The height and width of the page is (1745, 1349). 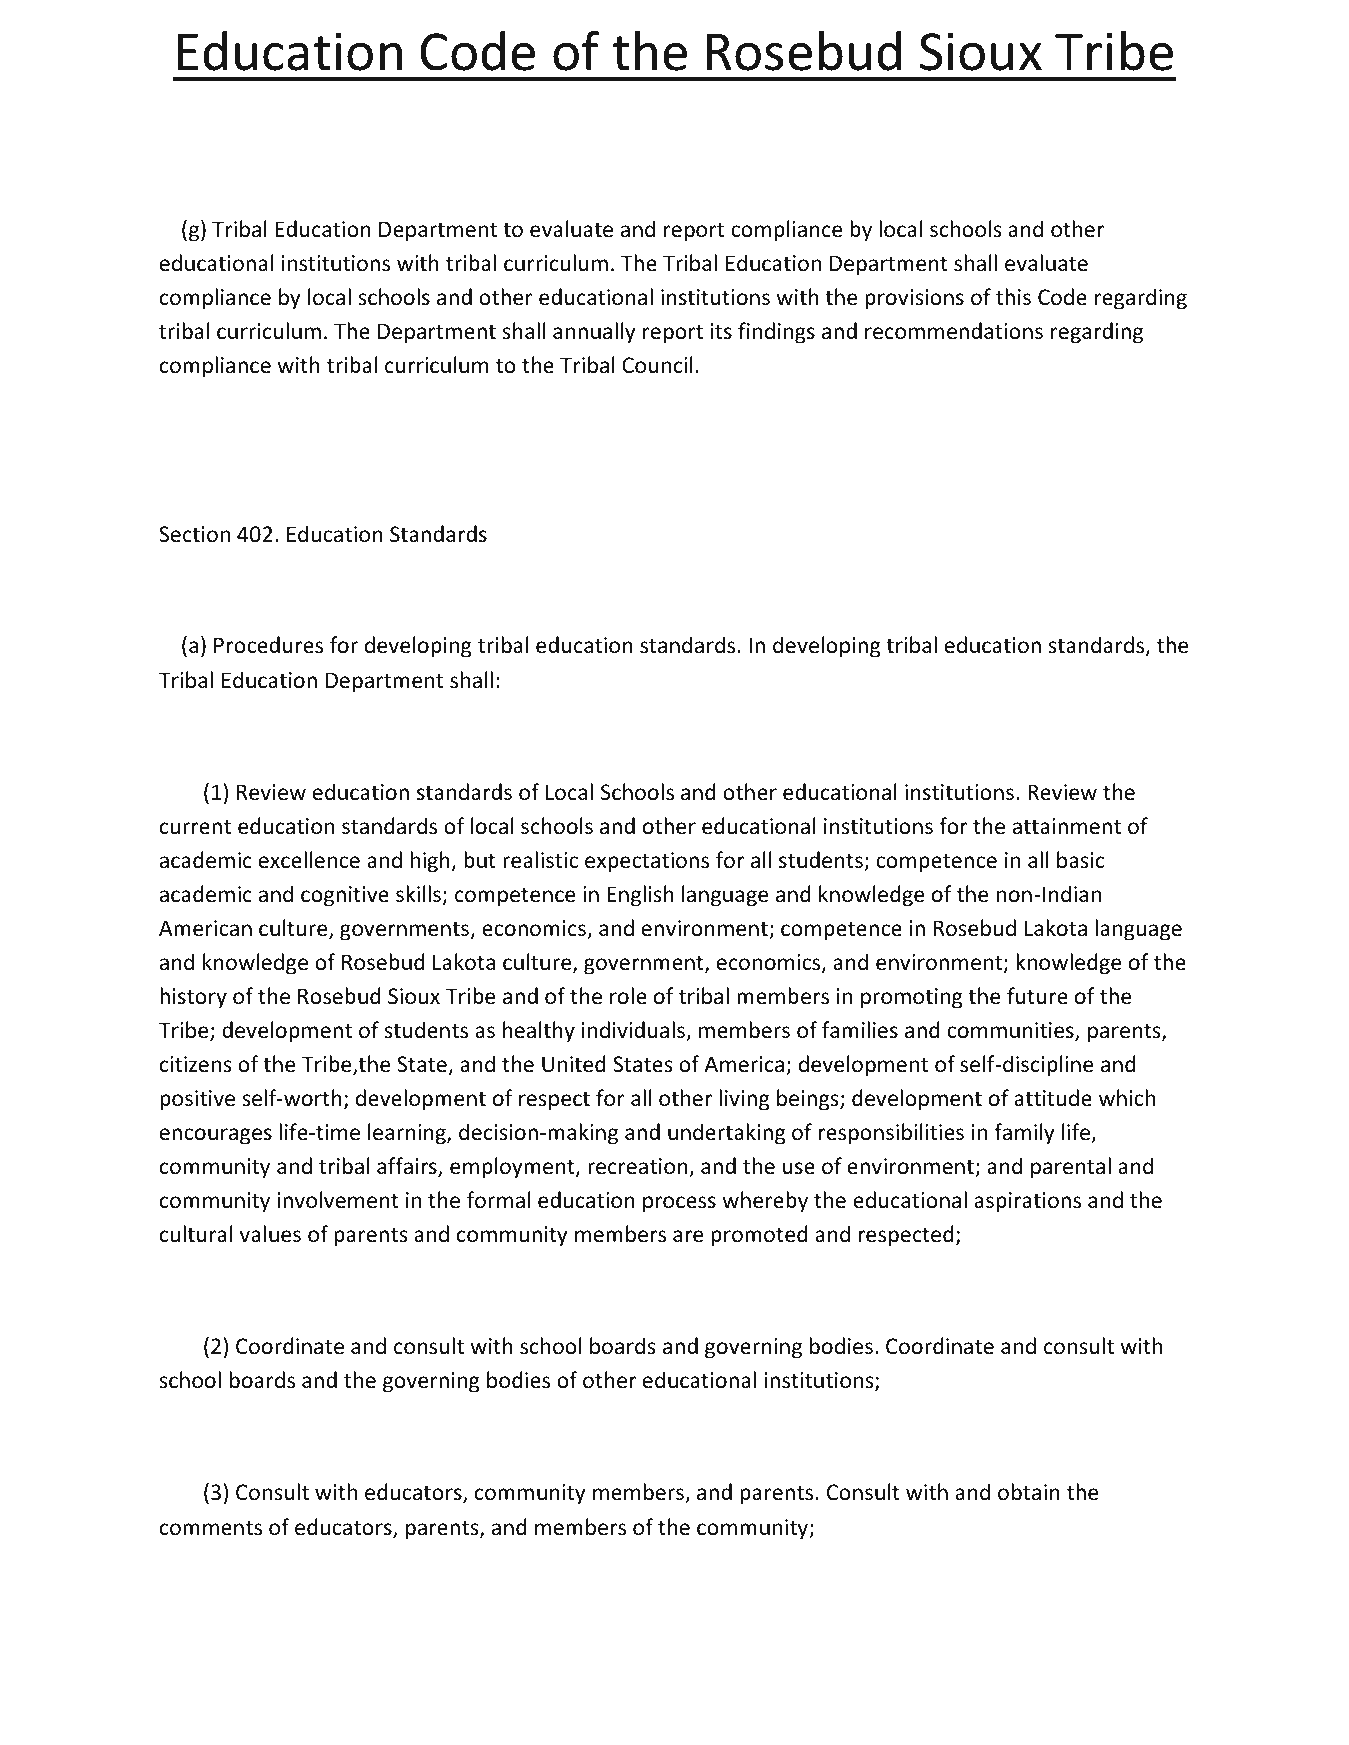 I want to click on cognitive, so click(x=345, y=896).
